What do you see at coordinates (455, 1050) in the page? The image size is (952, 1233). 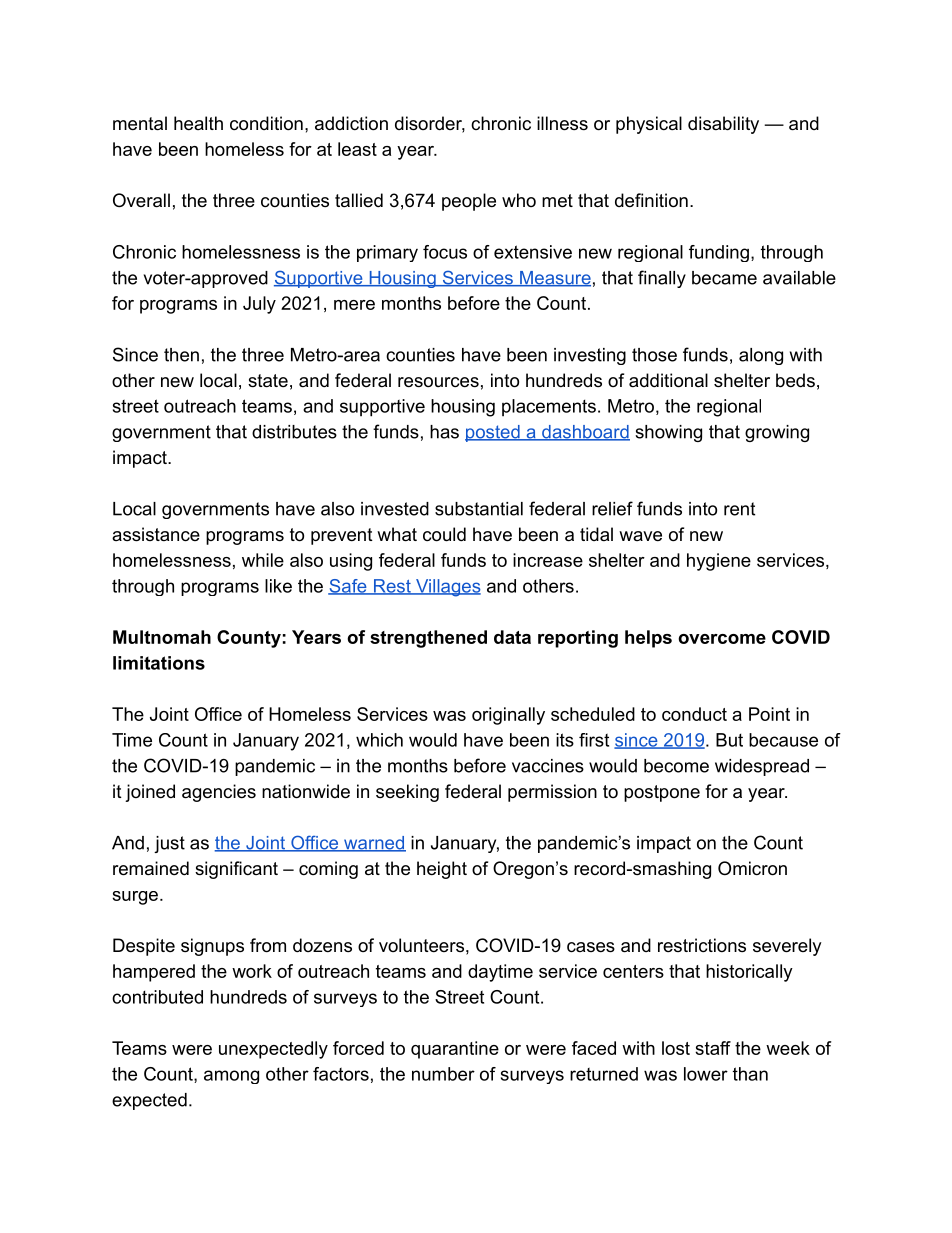 I see `quarantine` at bounding box center [455, 1050].
